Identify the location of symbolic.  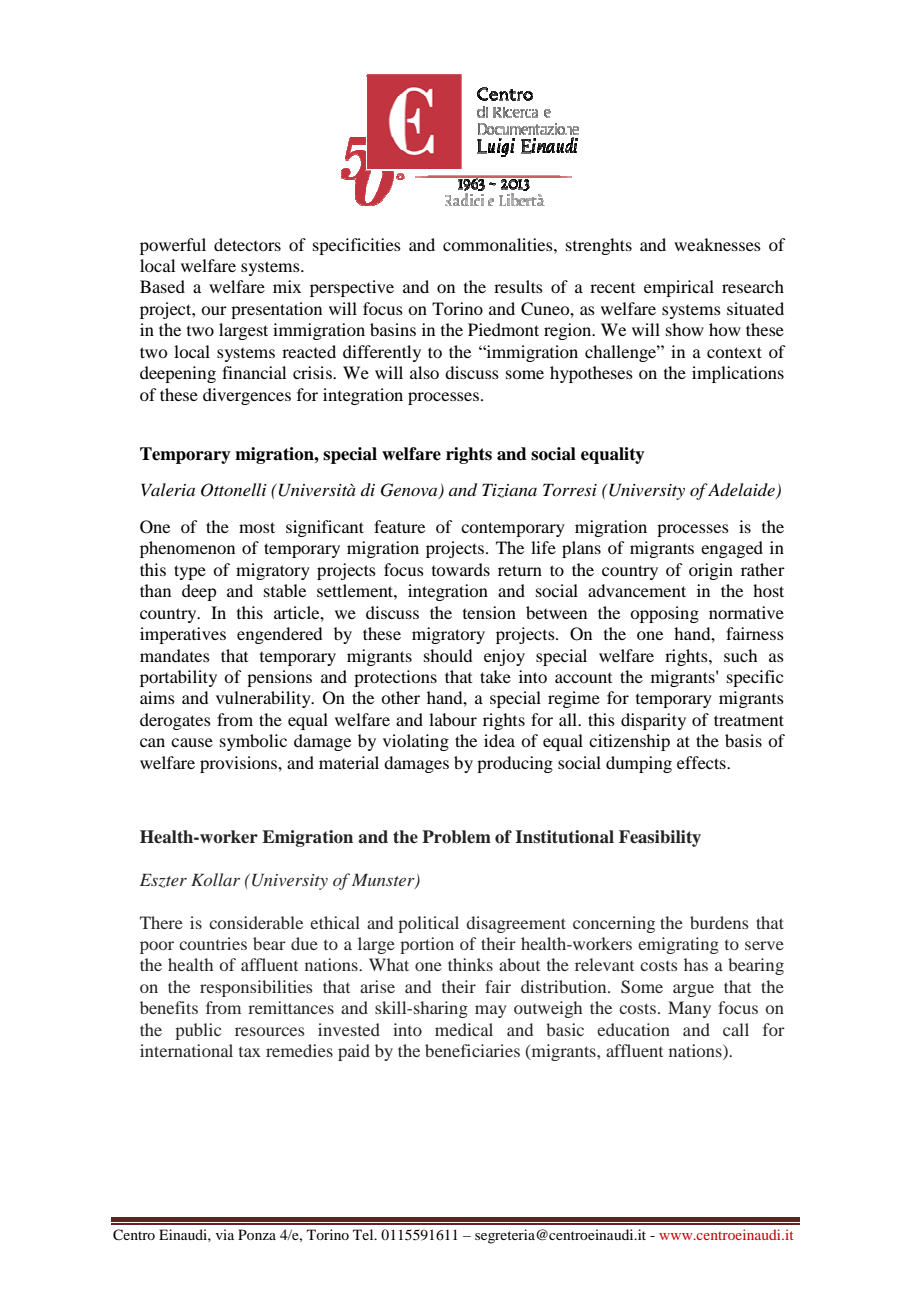
(253, 742).
